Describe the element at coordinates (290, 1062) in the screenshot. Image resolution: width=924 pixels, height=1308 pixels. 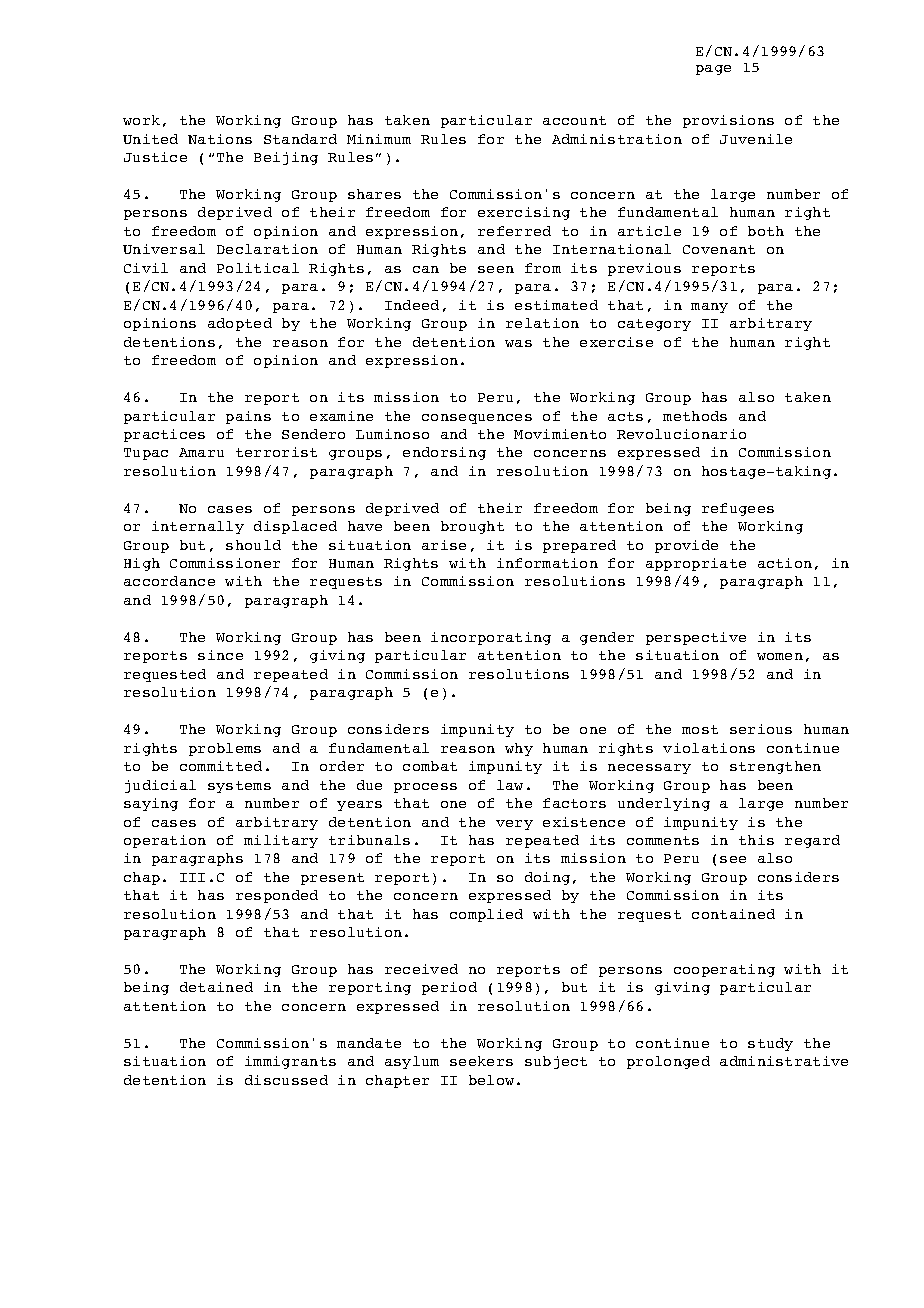
I see `immigrants` at that location.
